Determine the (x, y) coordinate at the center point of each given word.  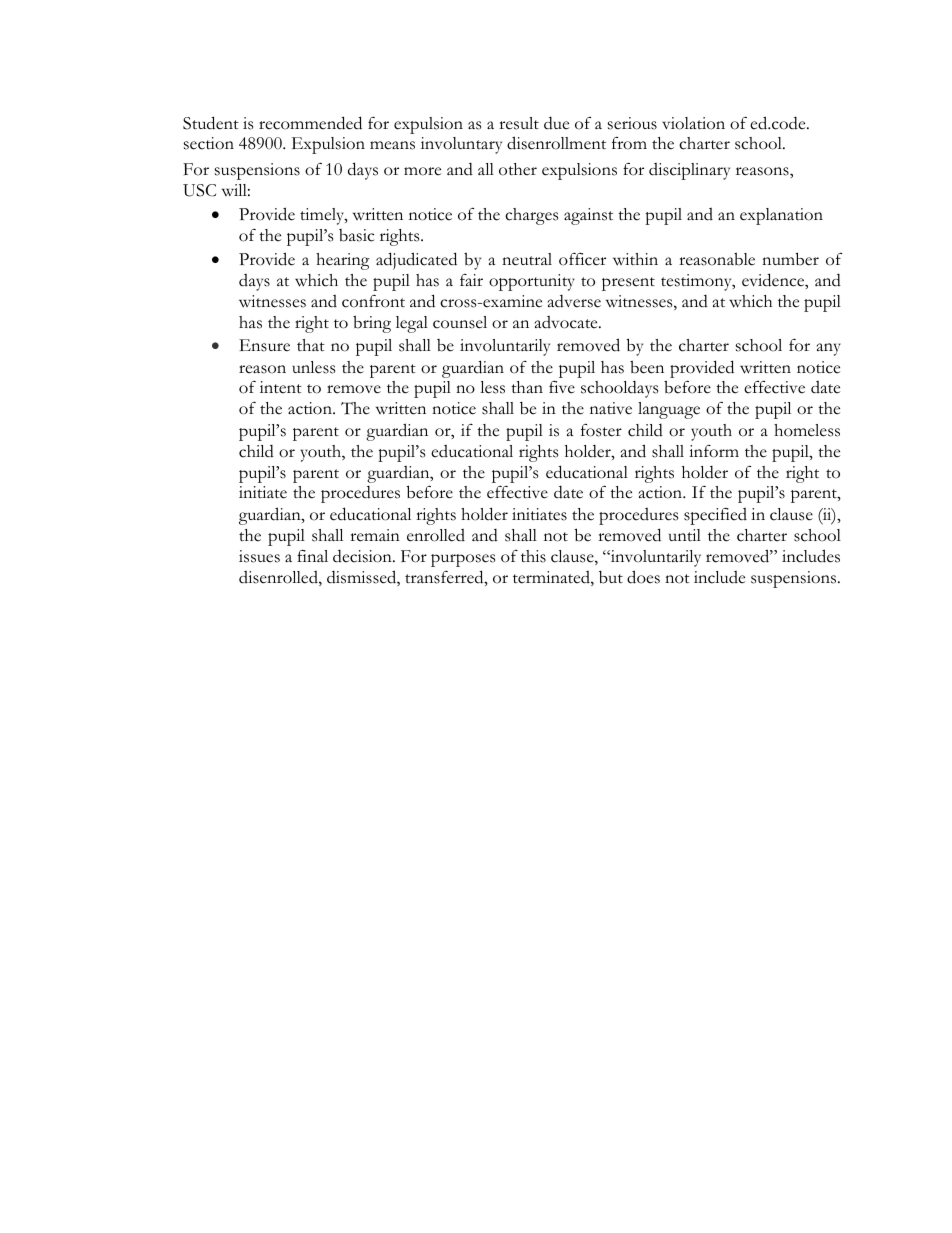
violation (693, 123)
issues (259, 556)
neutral (527, 259)
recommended (310, 123)
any (829, 349)
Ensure (264, 345)
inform (714, 451)
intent (281, 387)
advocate (567, 322)
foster (601, 430)
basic (356, 235)
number (790, 259)
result (519, 123)
